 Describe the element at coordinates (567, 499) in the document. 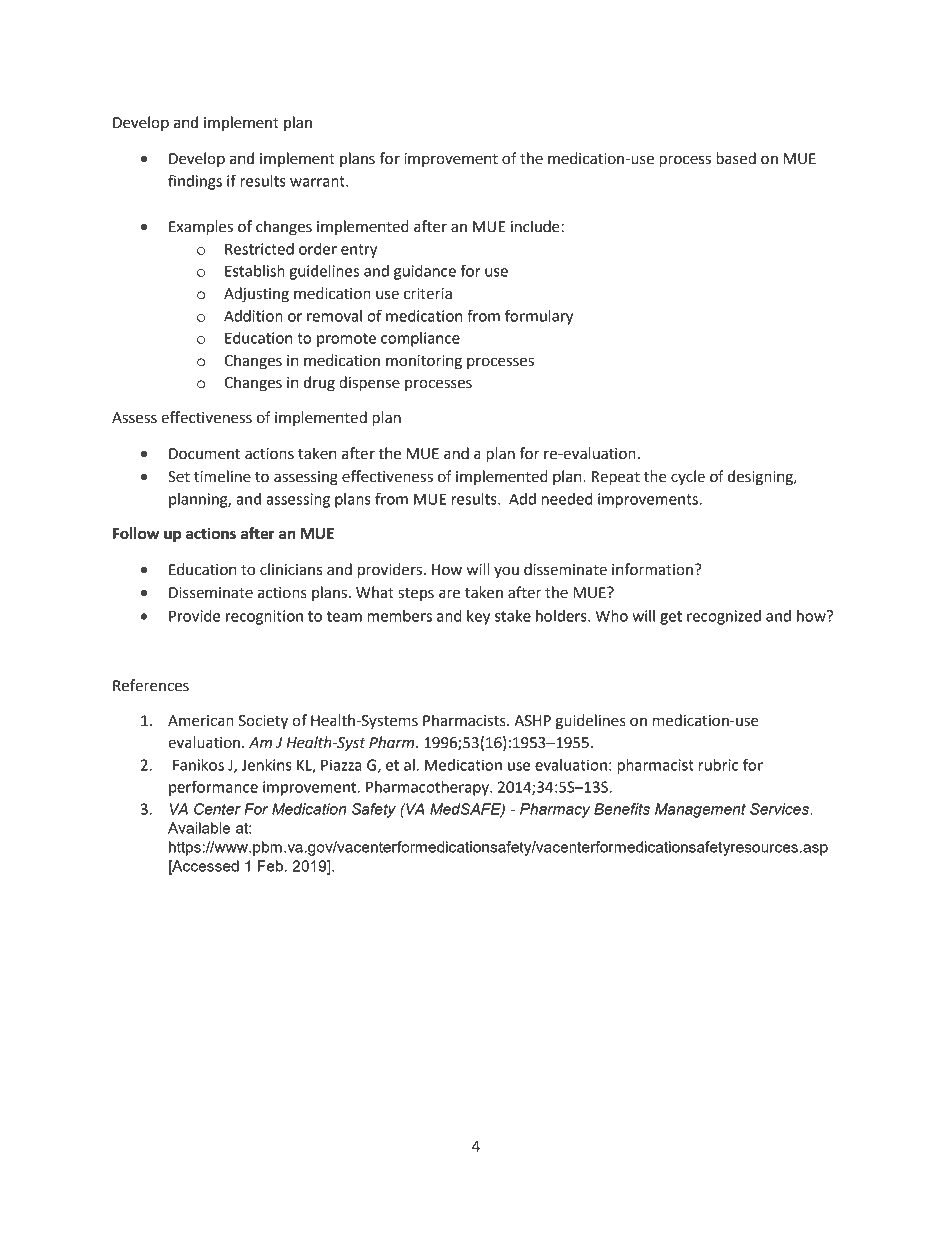

I see `needed` at that location.
